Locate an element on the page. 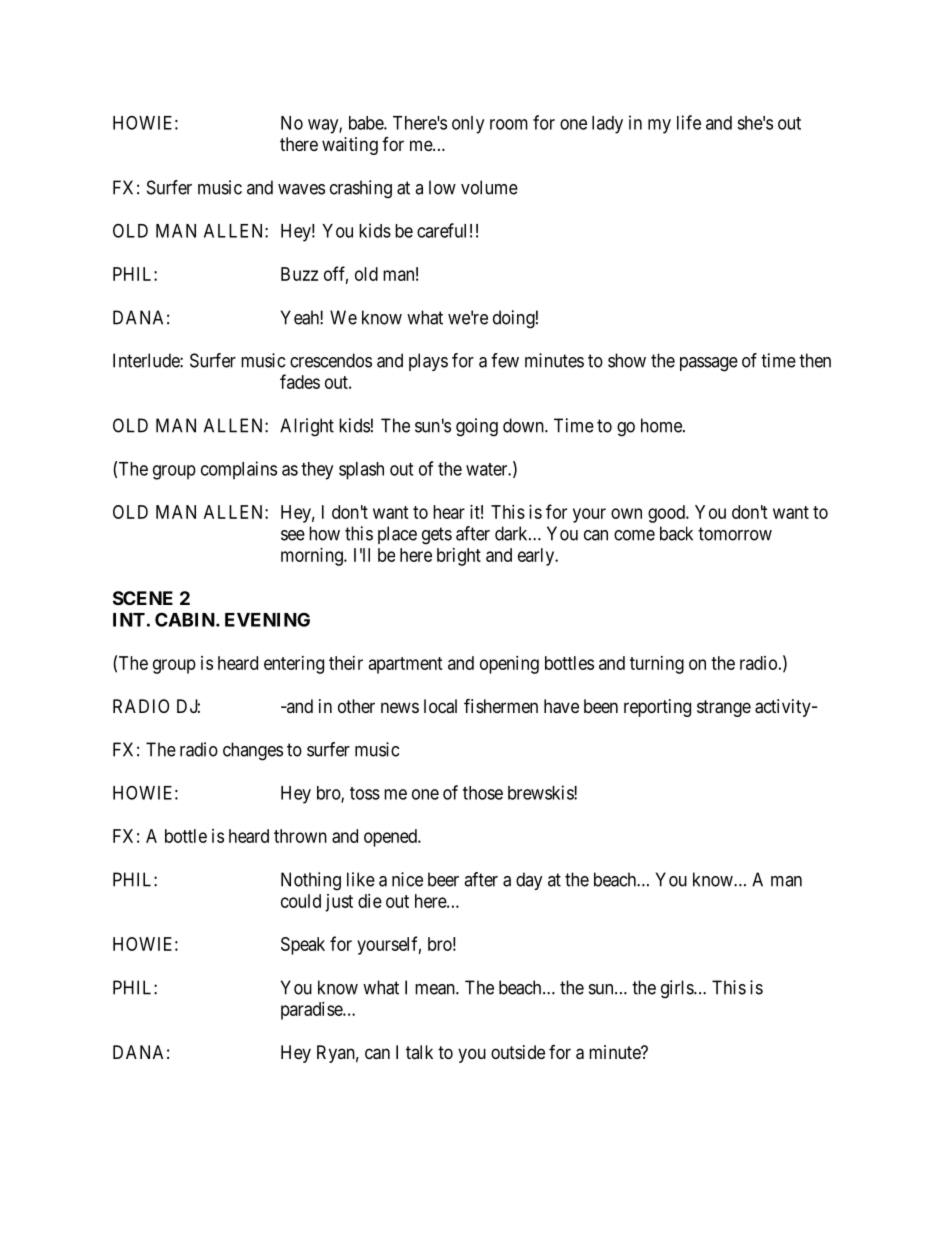  paradise is located at coordinates (312, 1011).
